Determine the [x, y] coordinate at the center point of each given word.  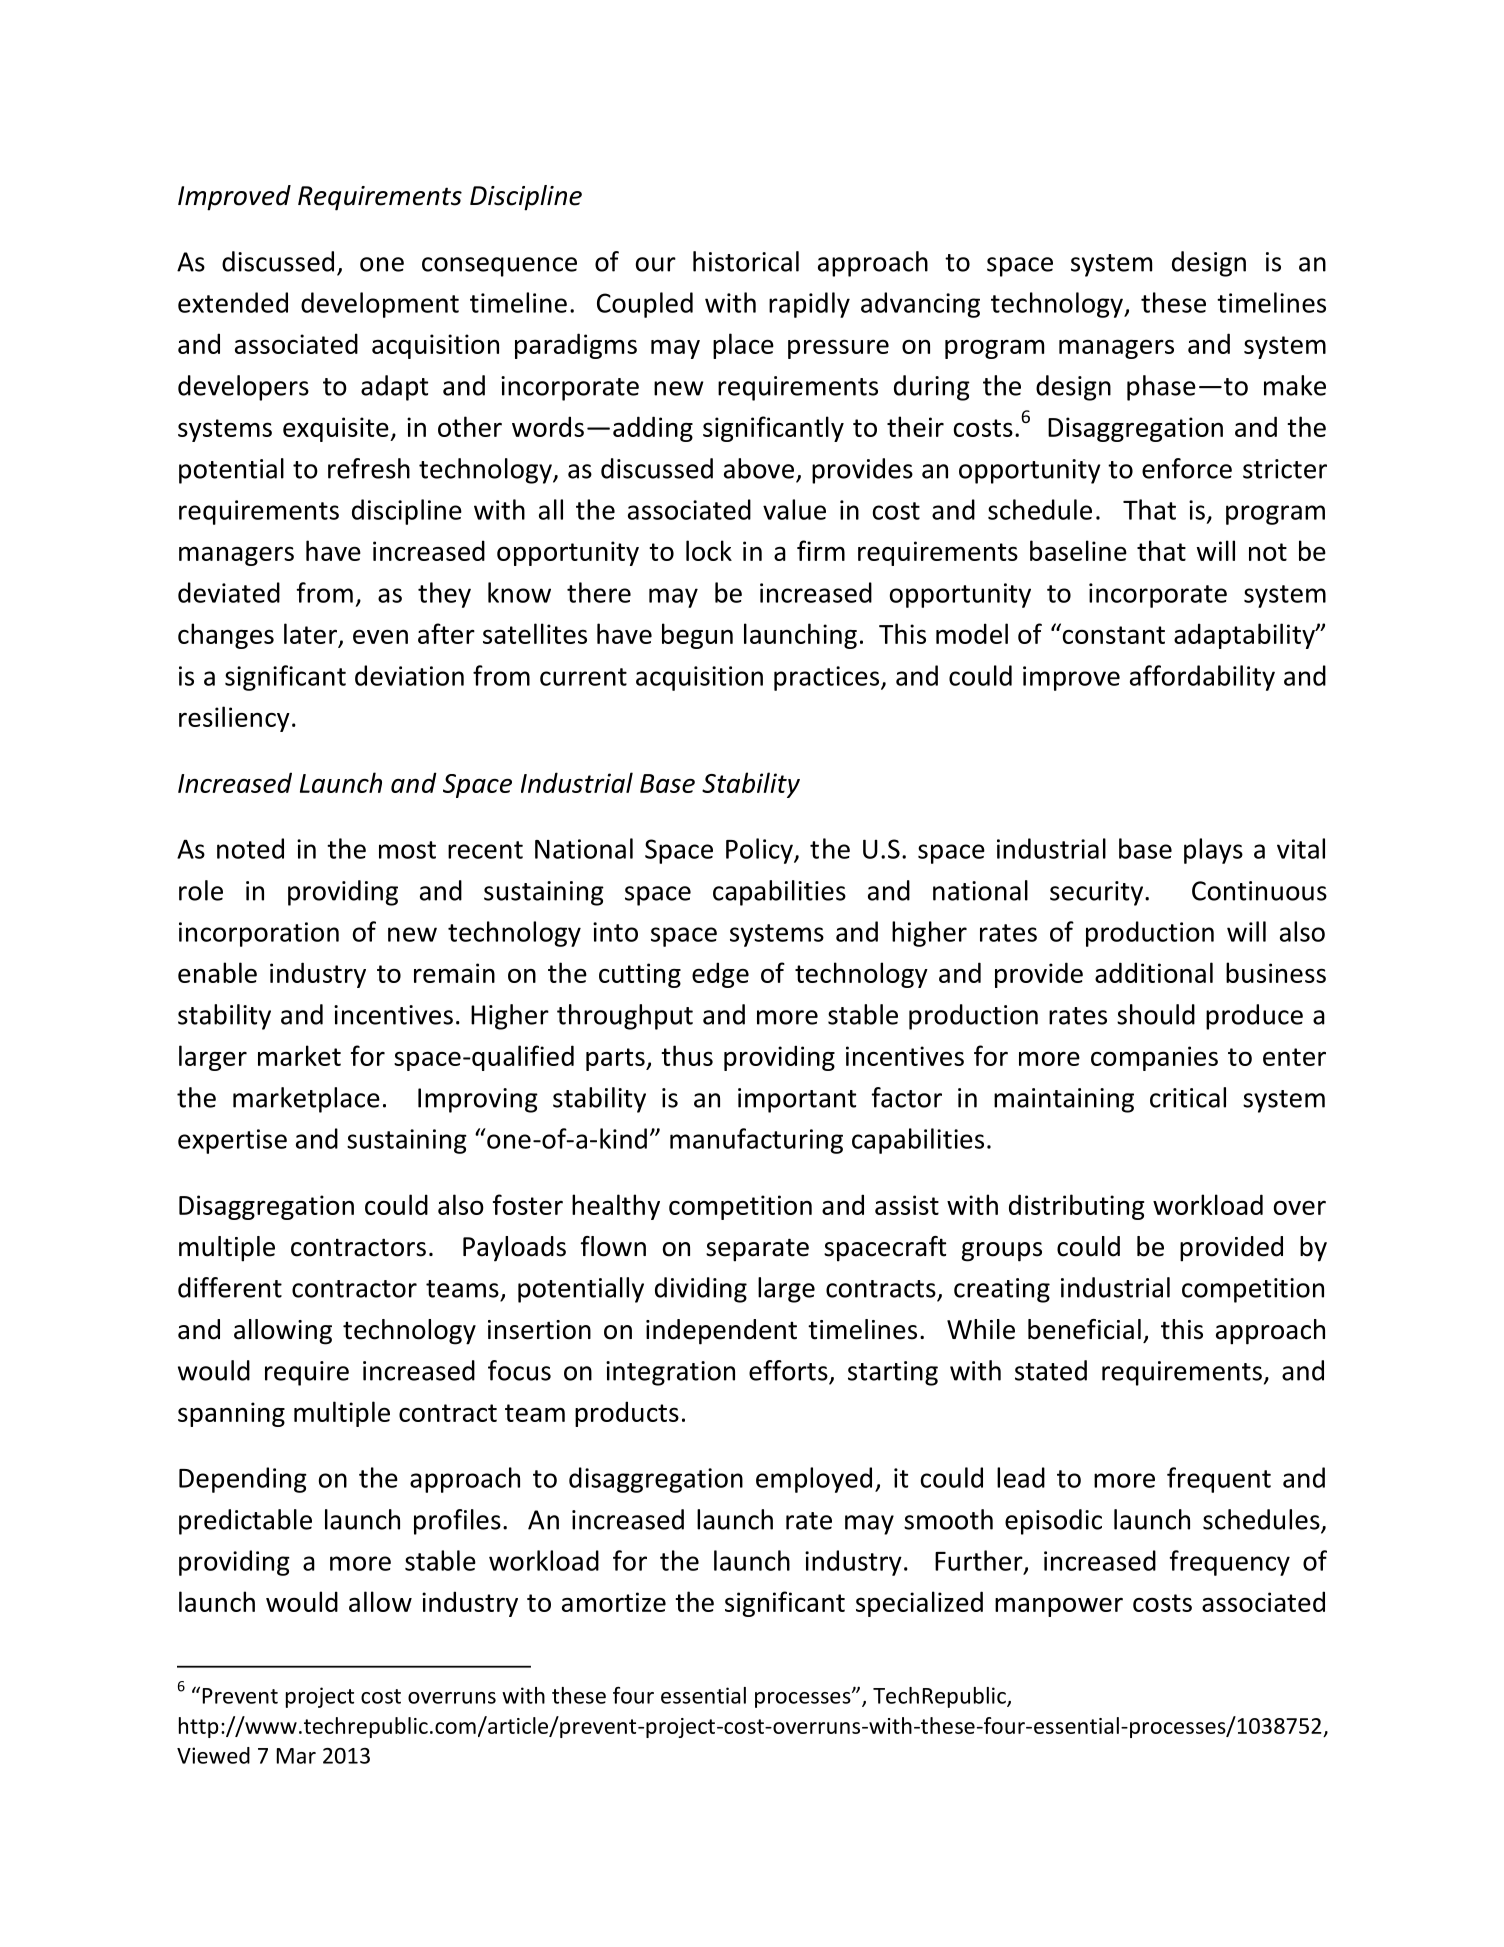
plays [1213, 851]
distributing [1076, 1207]
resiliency [234, 719]
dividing [701, 1290]
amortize [614, 1602]
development [380, 305]
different [230, 1287]
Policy [760, 851]
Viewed [213, 1755]
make [1295, 385]
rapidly [809, 305]
